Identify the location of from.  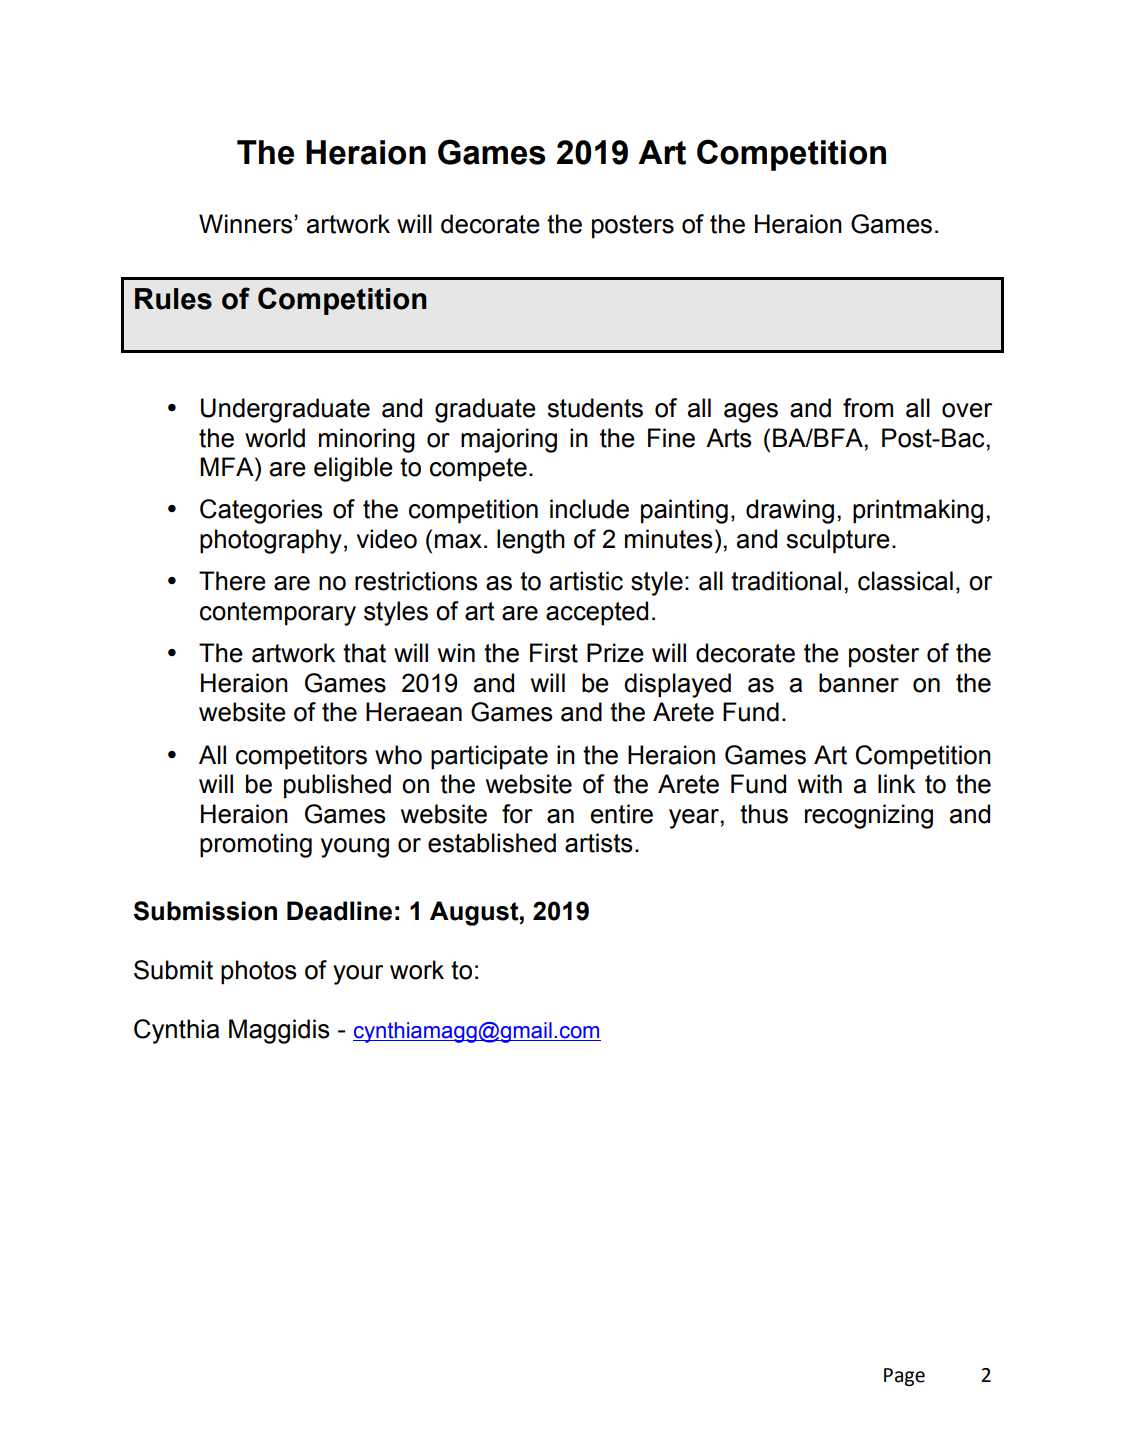
(868, 408).
